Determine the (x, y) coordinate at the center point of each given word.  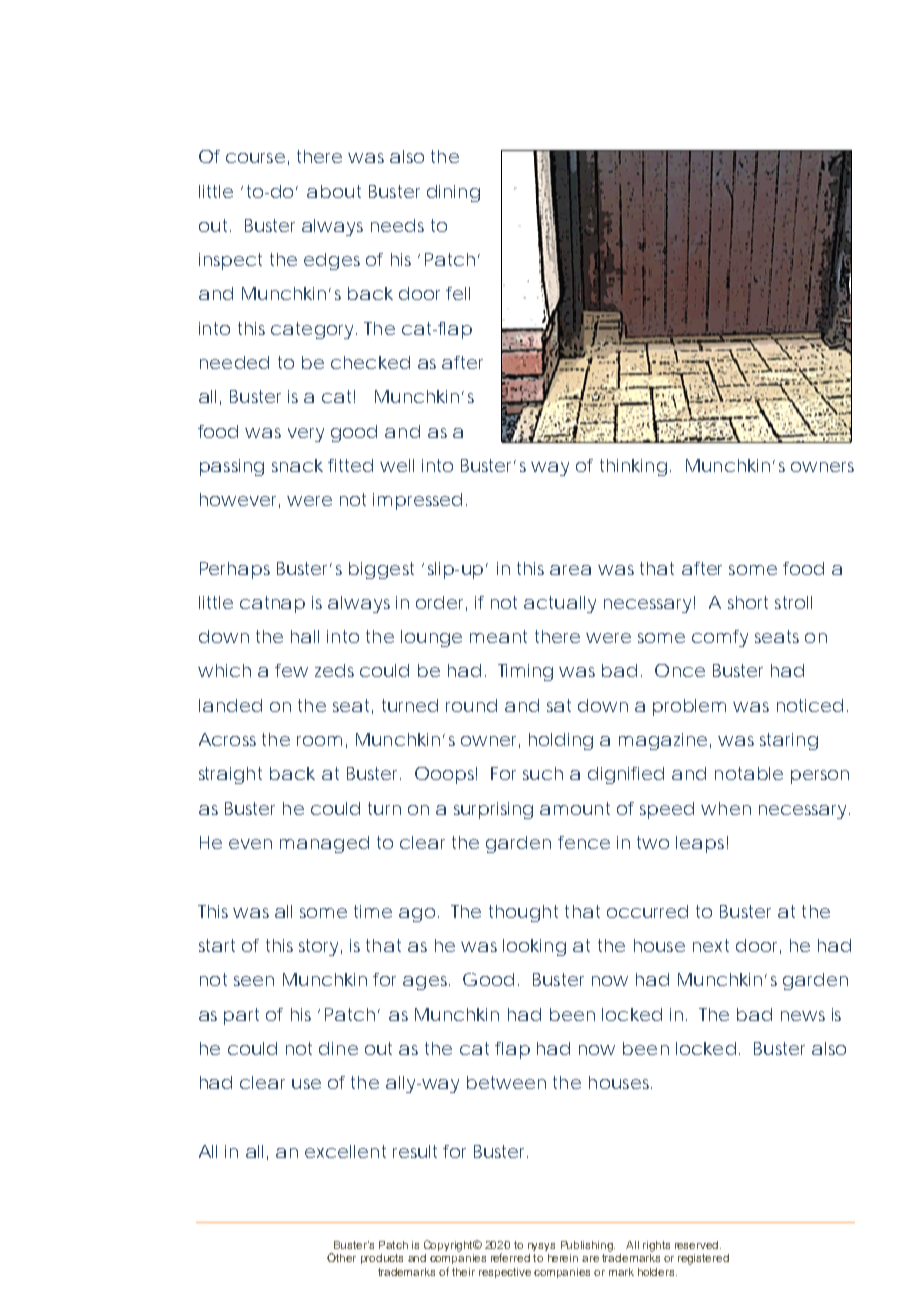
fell (458, 293)
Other (341, 1257)
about (334, 191)
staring (789, 741)
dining (453, 193)
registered (703, 1259)
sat (559, 705)
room (319, 741)
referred (510, 1257)
